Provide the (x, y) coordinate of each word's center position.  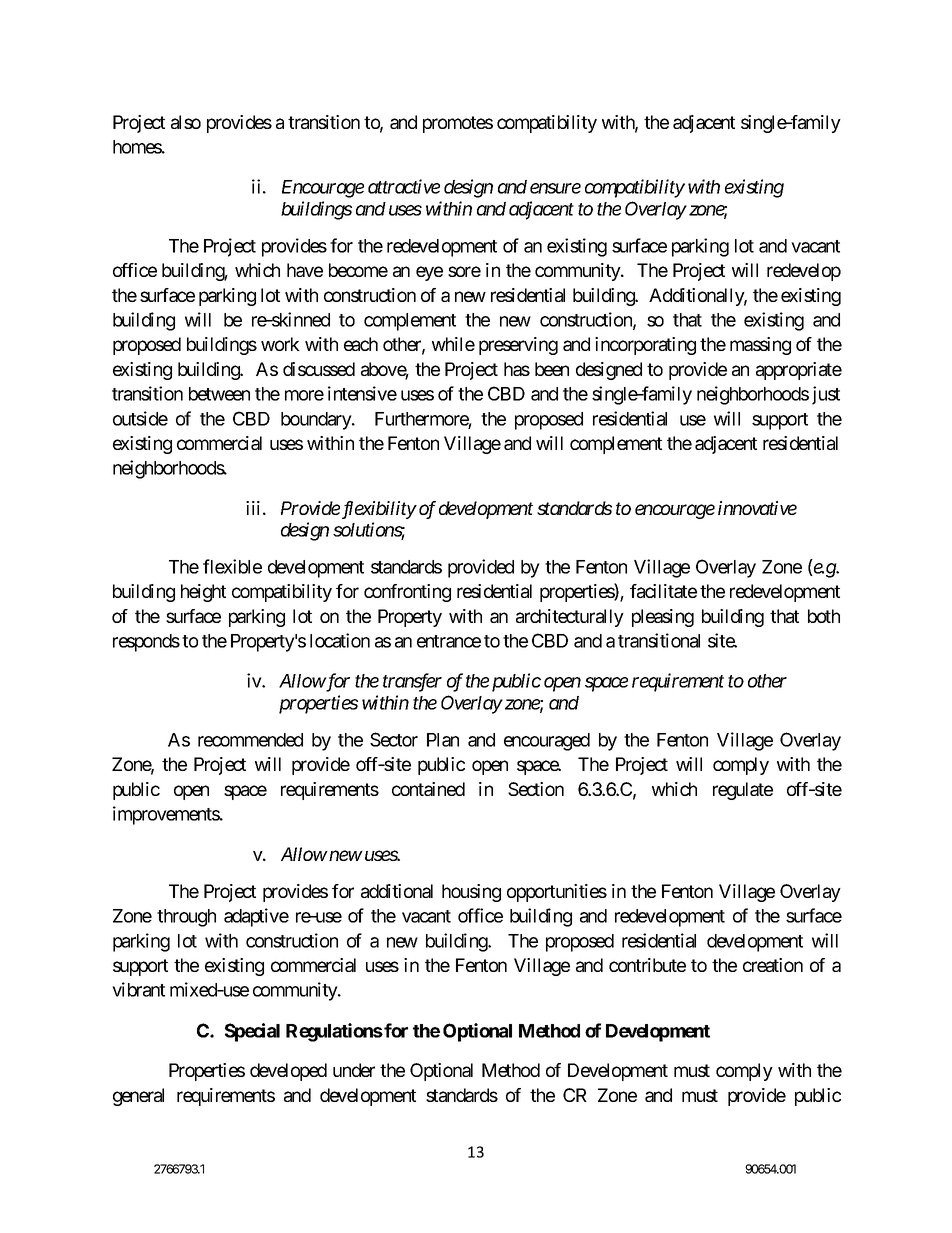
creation (773, 965)
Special (252, 1032)
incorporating (645, 346)
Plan (443, 740)
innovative (757, 508)
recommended (250, 740)
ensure (555, 188)
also (186, 122)
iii (253, 508)
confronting (407, 593)
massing (760, 346)
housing (471, 893)
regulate (743, 791)
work (280, 344)
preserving (518, 346)
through (186, 918)
